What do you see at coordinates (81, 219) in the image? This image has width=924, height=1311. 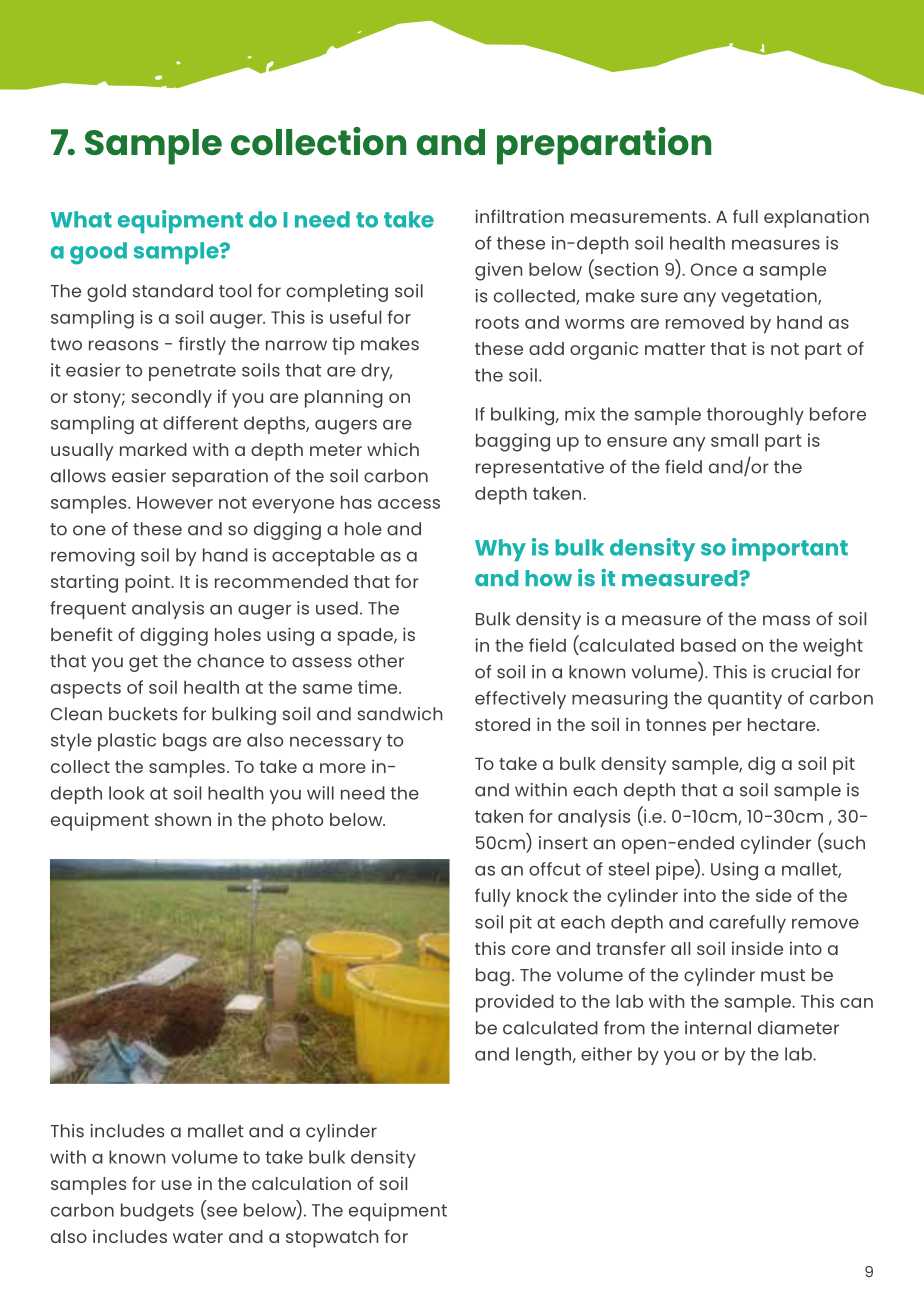 I see `What` at bounding box center [81, 219].
